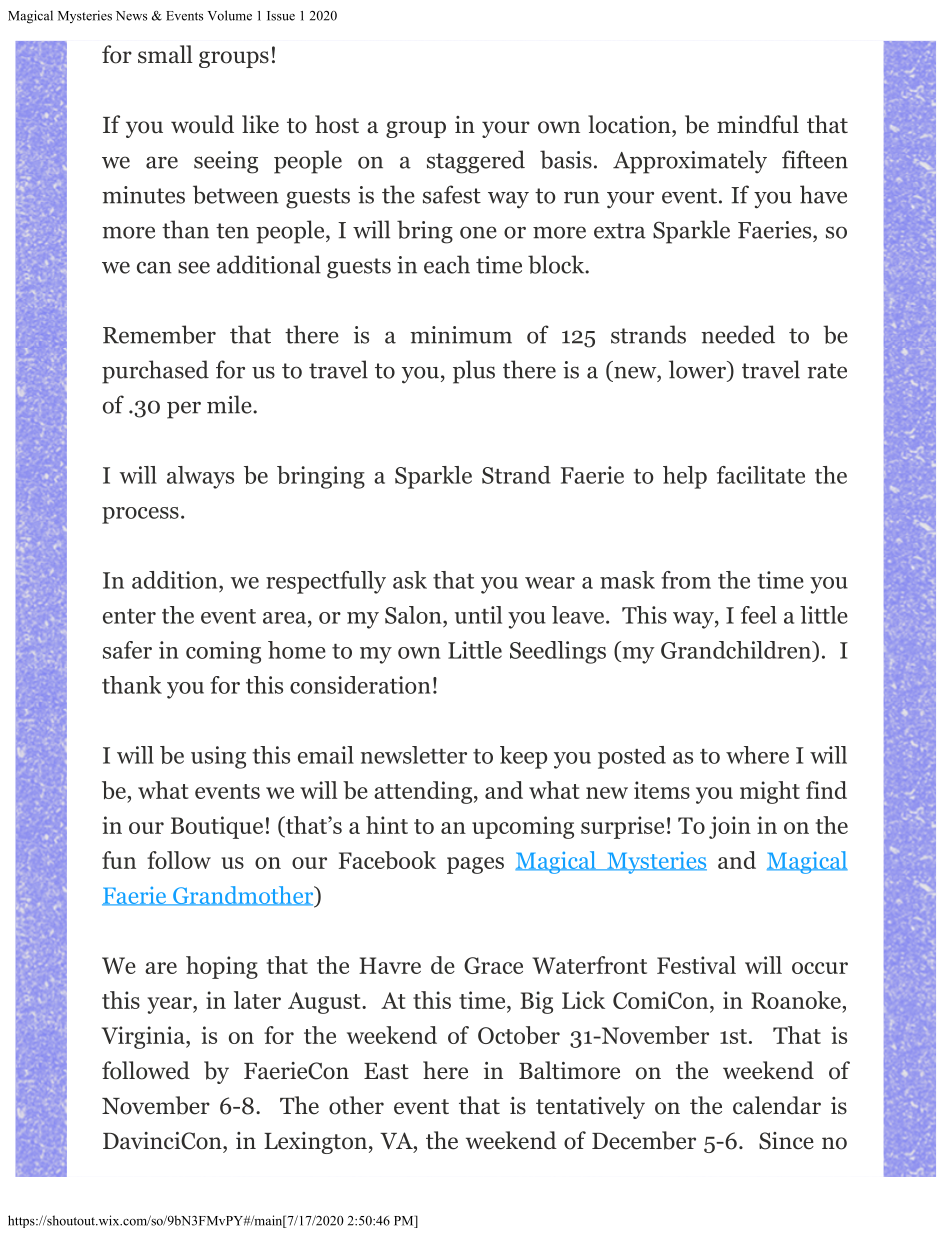 The height and width of the image is (1233, 952). Describe the element at coordinates (476, 162) in the image. I see `staggered` at that location.
